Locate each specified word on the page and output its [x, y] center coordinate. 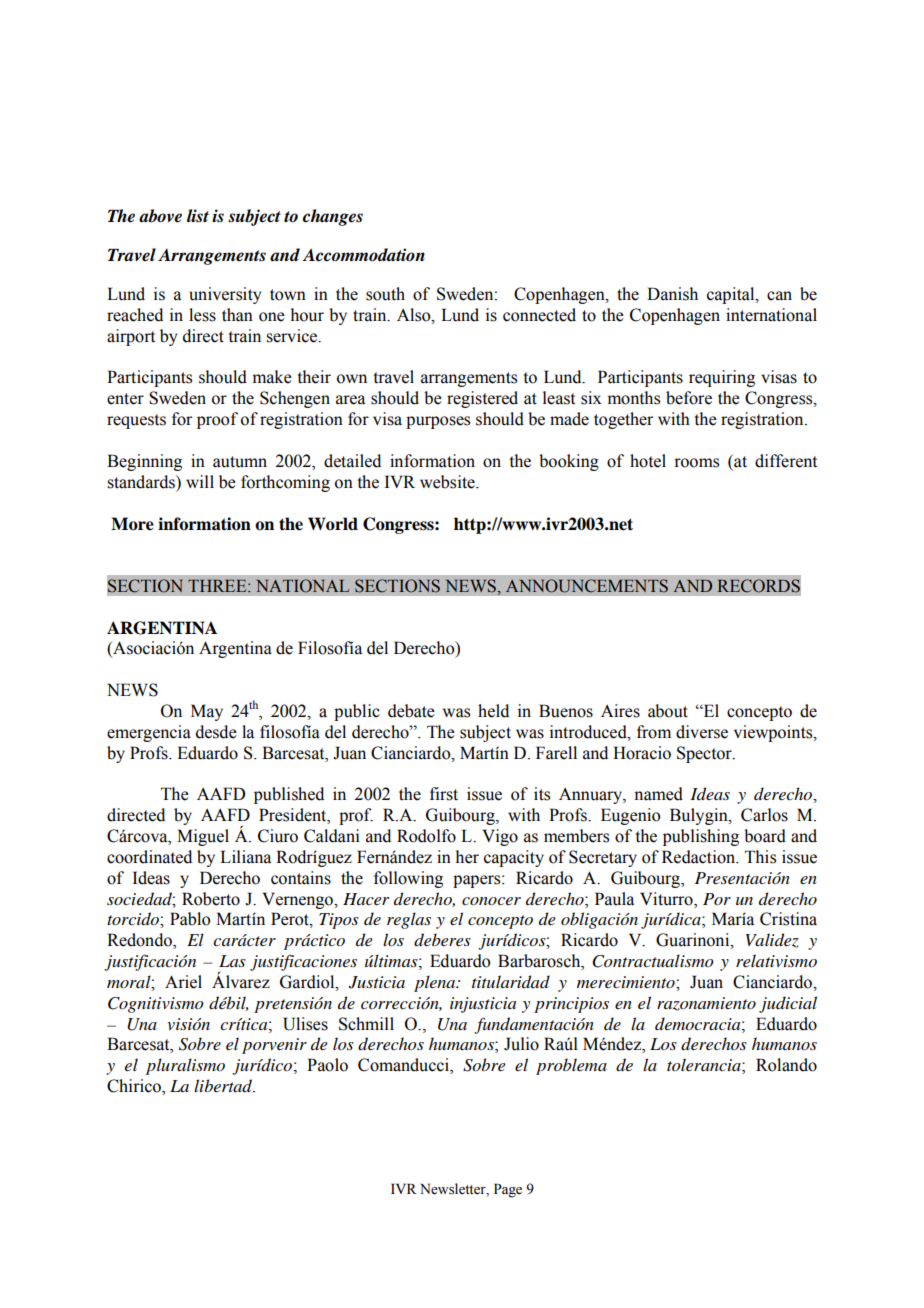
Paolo [327, 1065]
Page [508, 1190]
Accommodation [363, 255]
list [198, 215]
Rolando [786, 1065]
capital [732, 295]
